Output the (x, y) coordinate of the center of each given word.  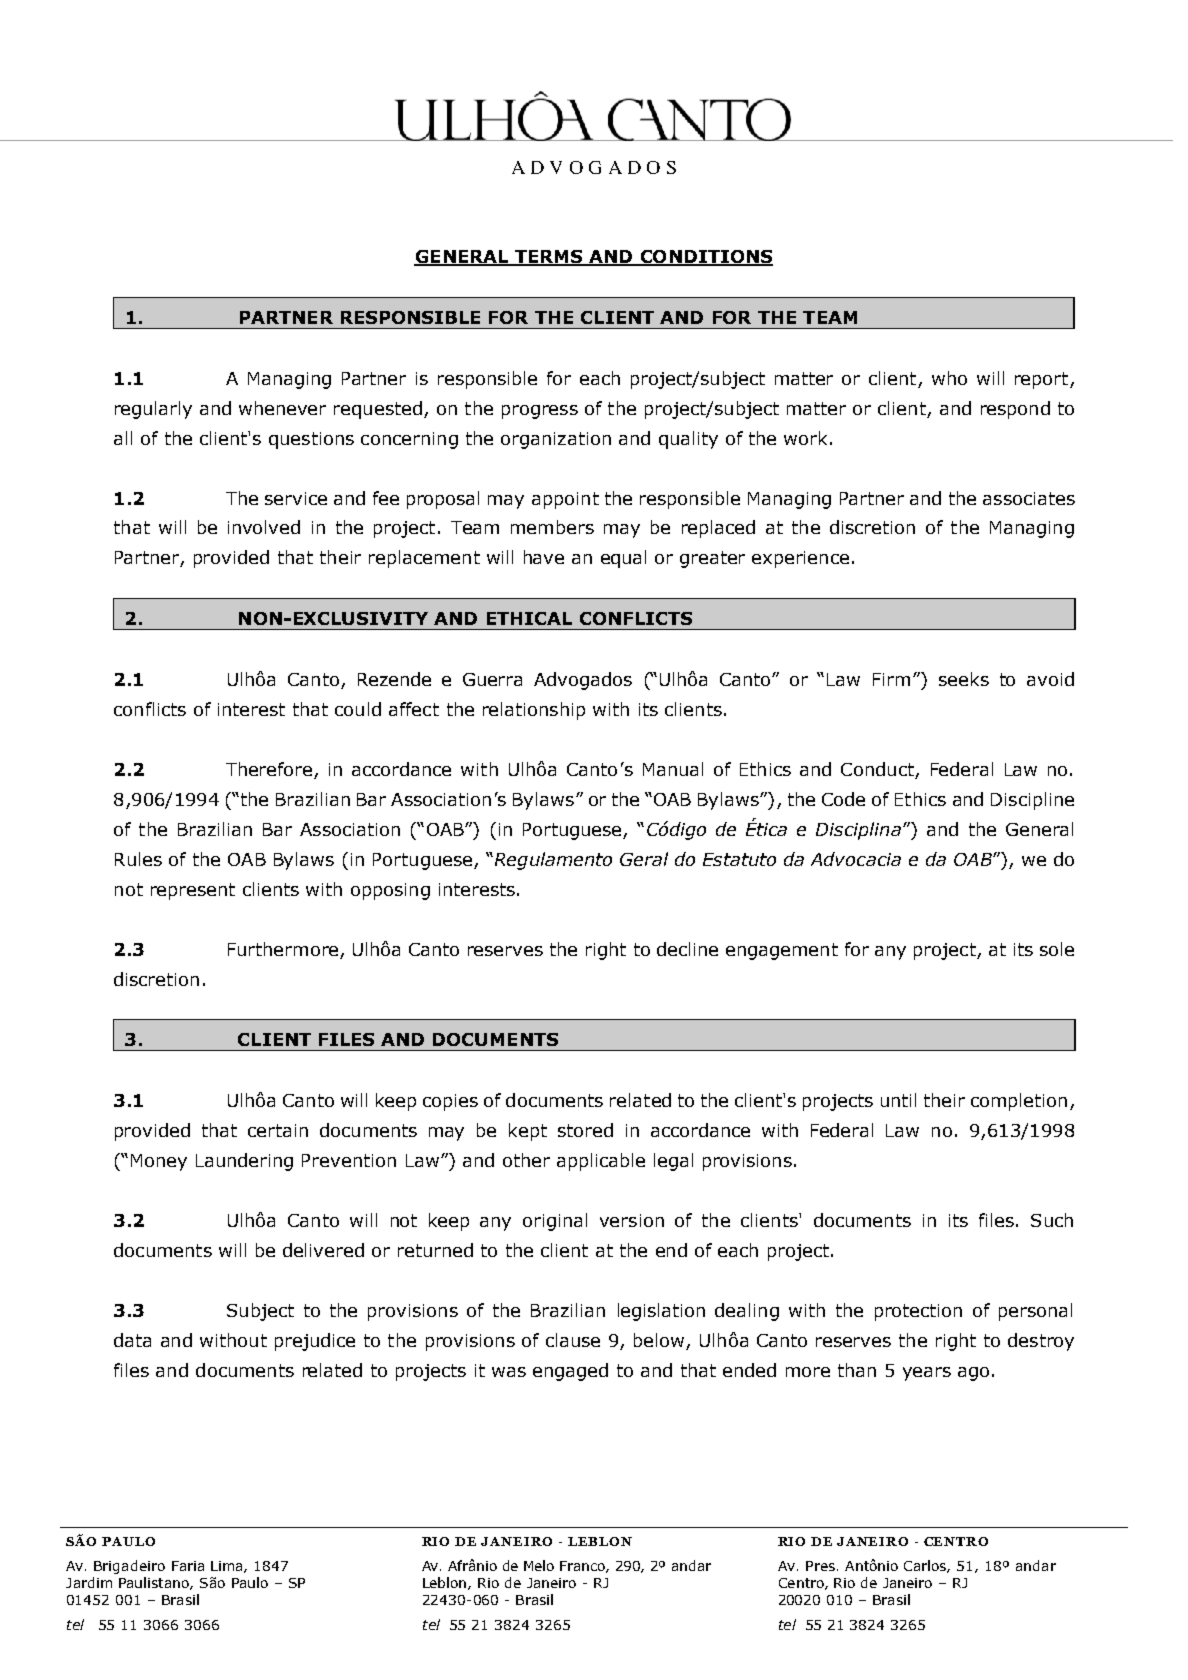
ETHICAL (529, 618)
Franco (583, 1567)
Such (1052, 1220)
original (555, 1222)
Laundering (244, 1162)
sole (1057, 949)
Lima (228, 1567)
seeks (964, 679)
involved (264, 527)
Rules (138, 859)
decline (687, 949)
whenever (282, 408)
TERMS (549, 258)
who (949, 378)
